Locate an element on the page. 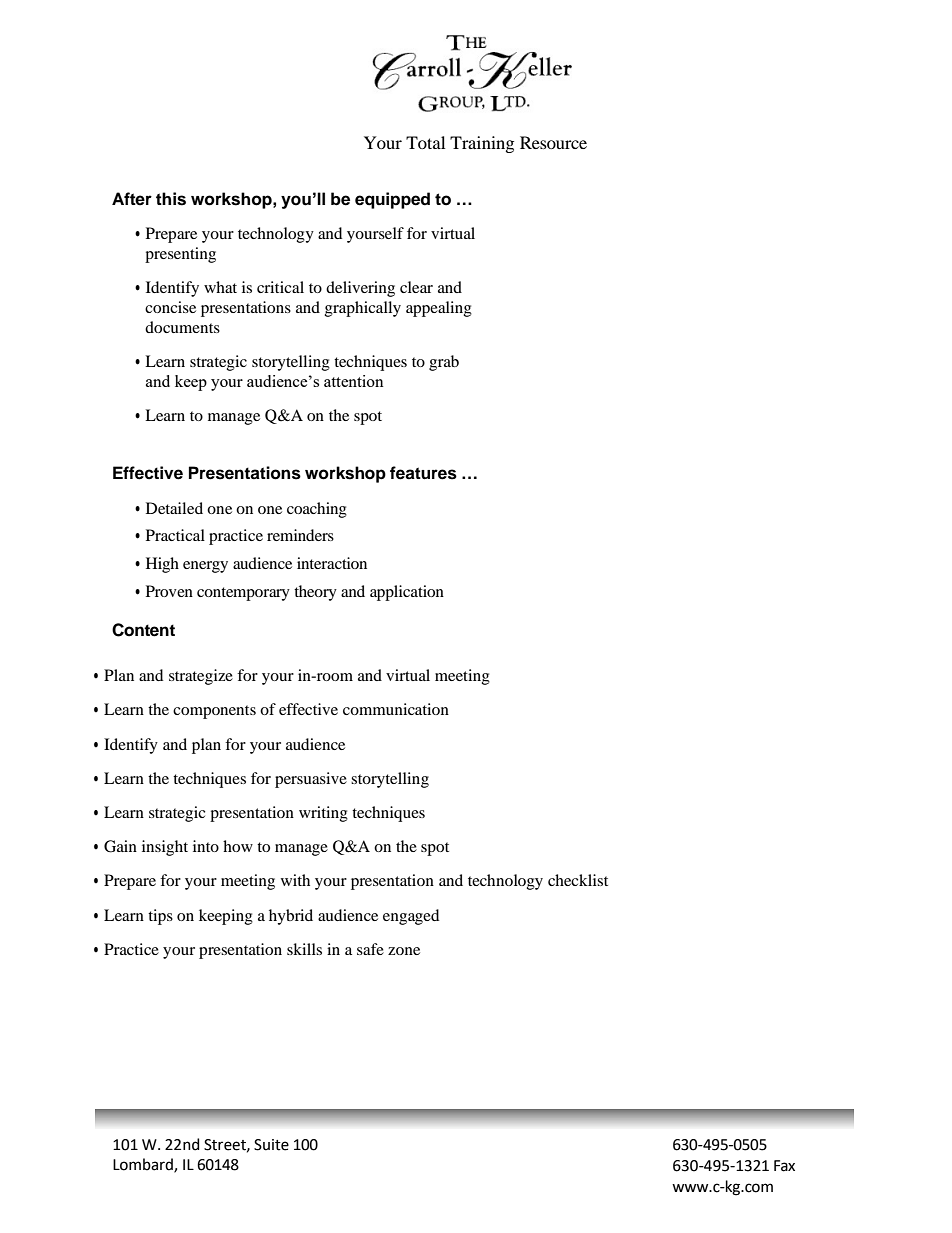 This document has height=1233, width=952. this is located at coordinates (171, 199).
